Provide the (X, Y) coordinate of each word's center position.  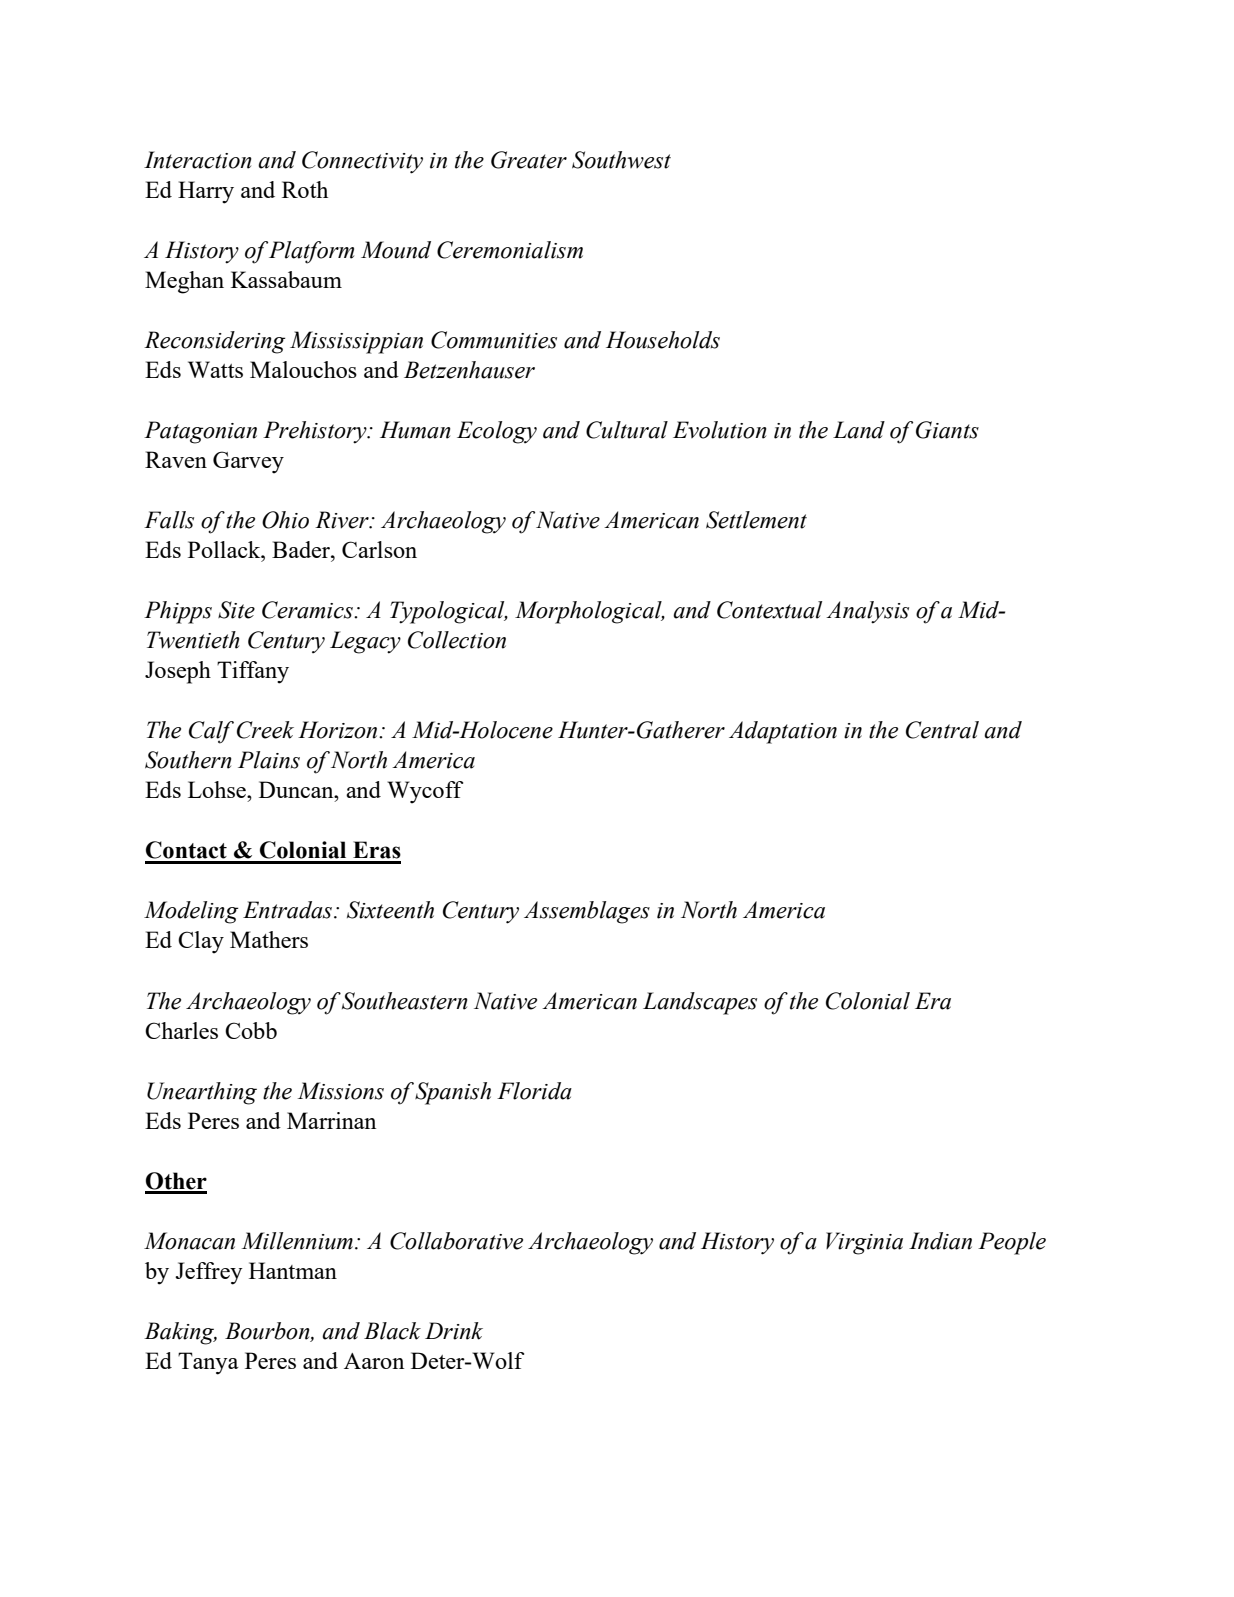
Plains (269, 760)
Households (663, 340)
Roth (305, 189)
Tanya (208, 1363)
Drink (454, 1331)
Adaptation (783, 732)
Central (942, 730)
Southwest (621, 160)
